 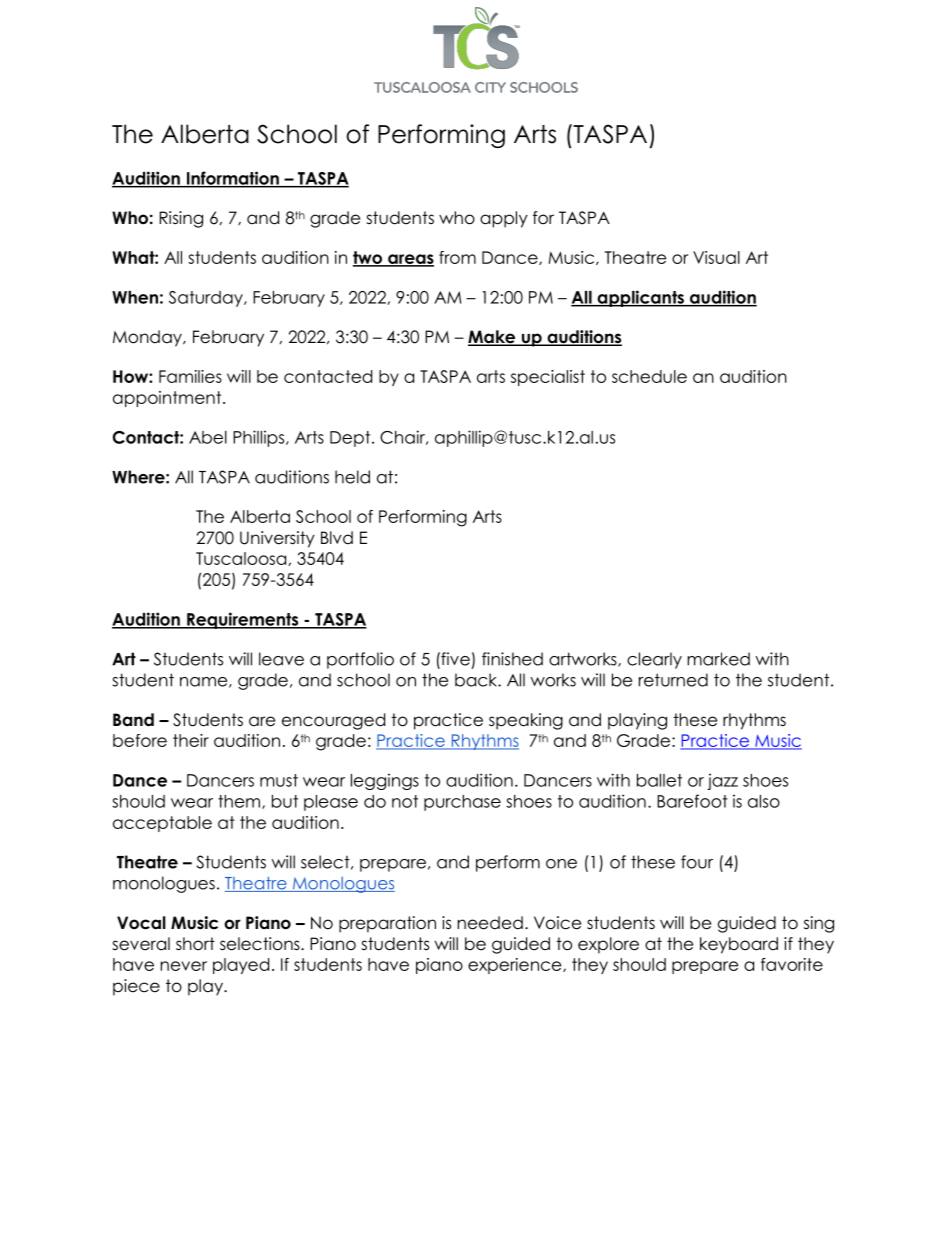 I want to click on schedule, so click(x=649, y=376).
